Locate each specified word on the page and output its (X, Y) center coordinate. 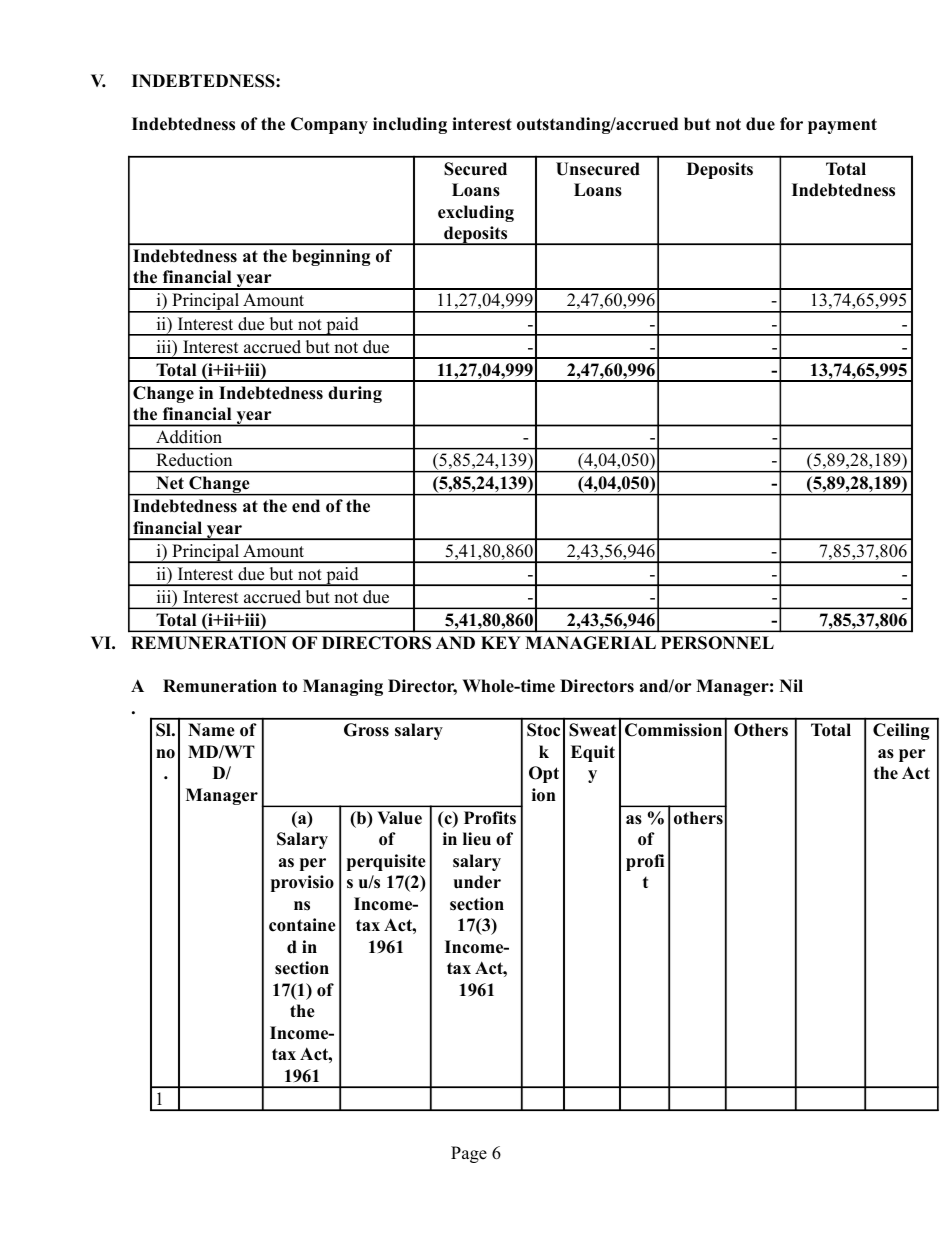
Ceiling (901, 731)
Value (399, 818)
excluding (476, 213)
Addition (189, 436)
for (791, 124)
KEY (500, 642)
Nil (791, 685)
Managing (343, 687)
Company (329, 125)
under (477, 882)
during (355, 394)
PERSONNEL (717, 643)
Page (469, 1154)
